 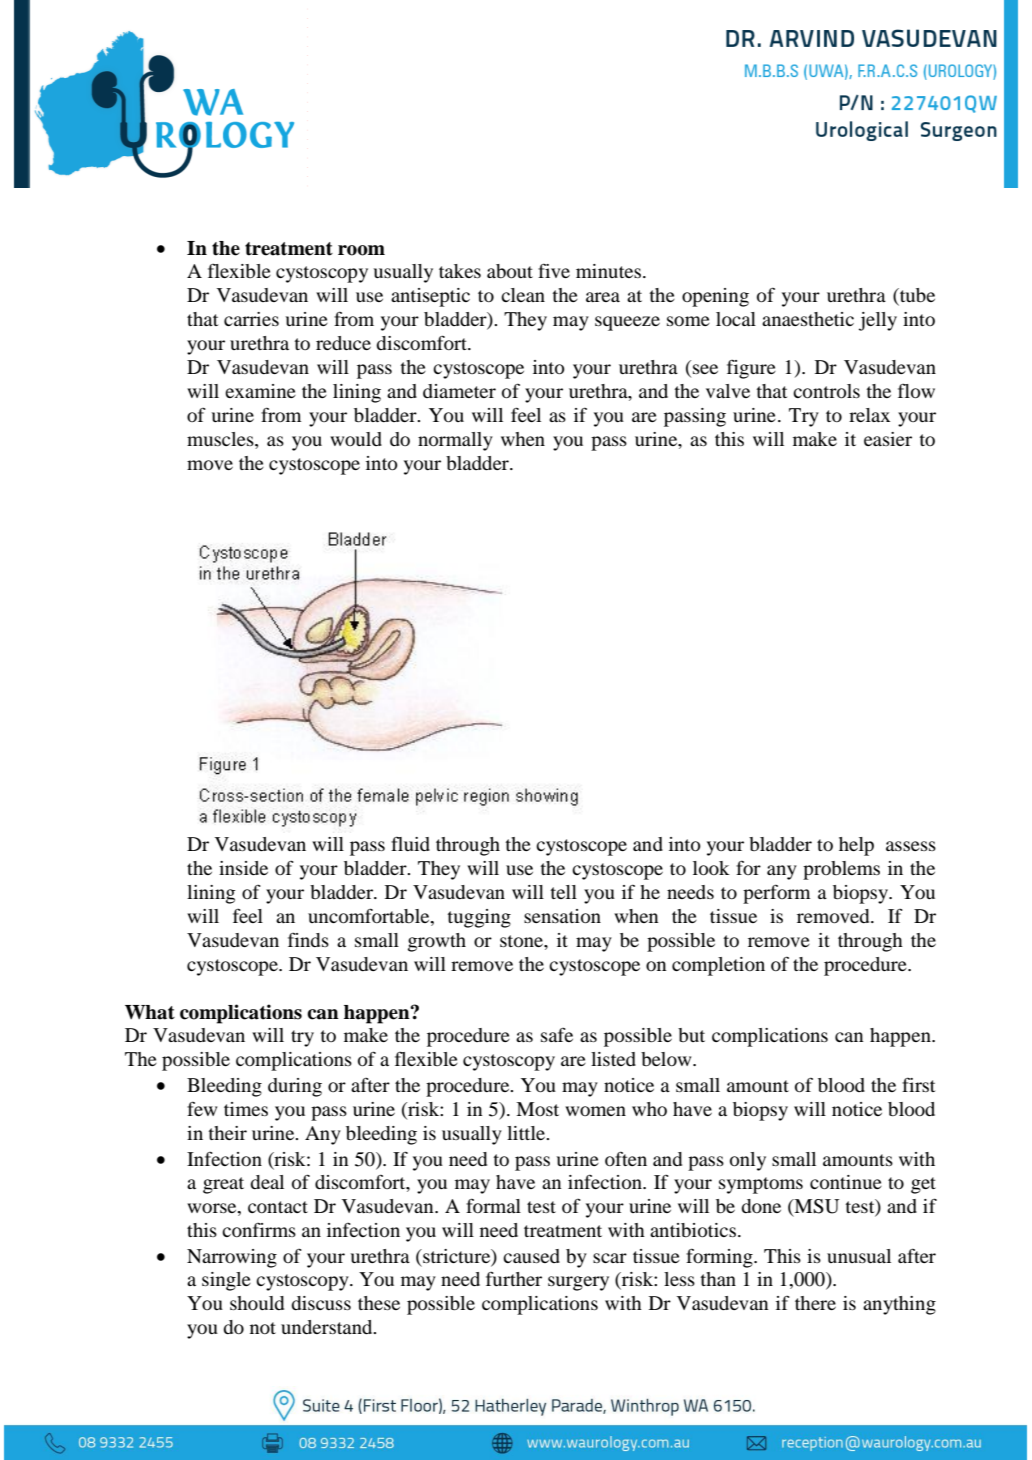 I want to click on there, so click(x=815, y=1303).
